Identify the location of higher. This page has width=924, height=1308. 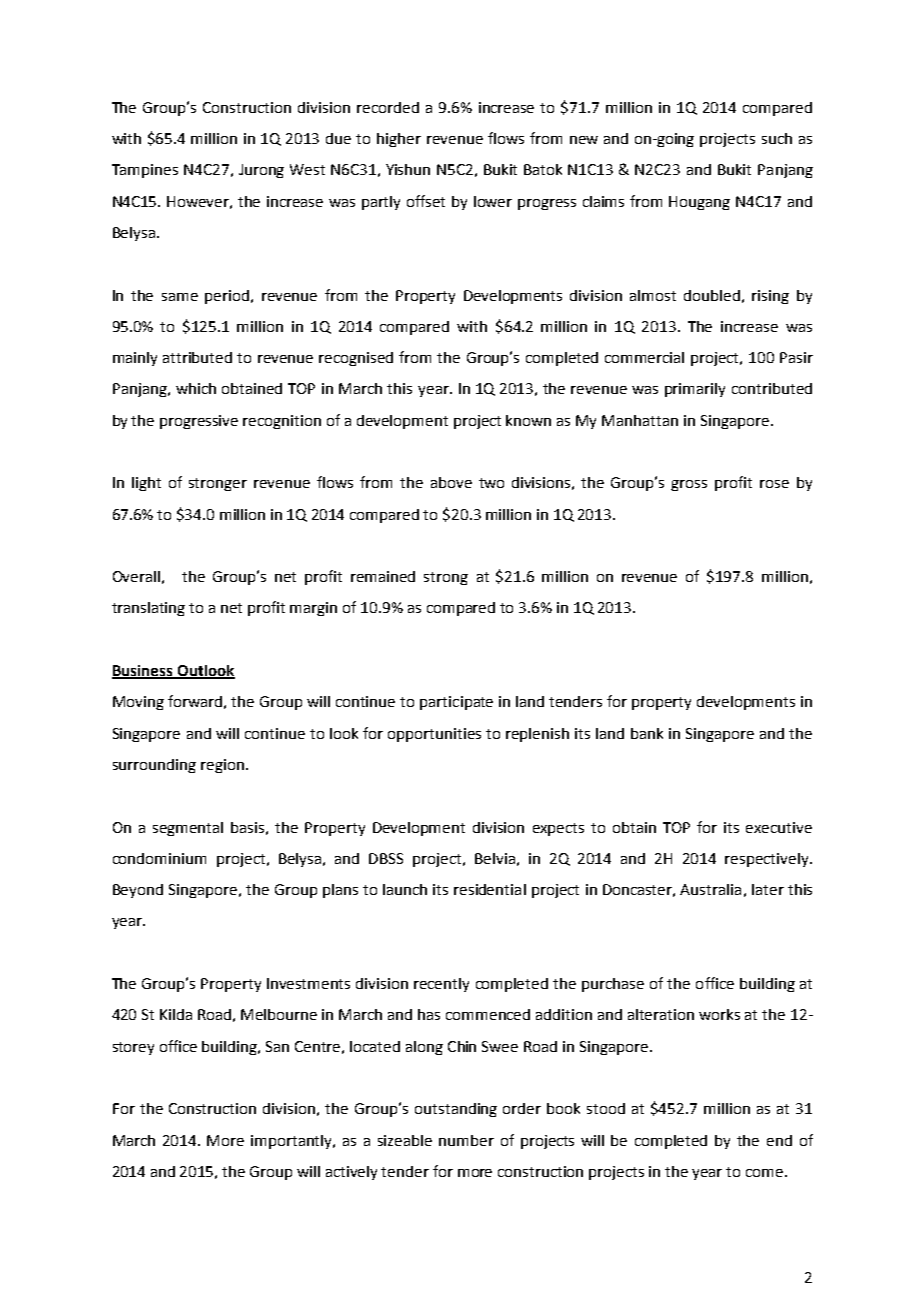
(399, 140).
